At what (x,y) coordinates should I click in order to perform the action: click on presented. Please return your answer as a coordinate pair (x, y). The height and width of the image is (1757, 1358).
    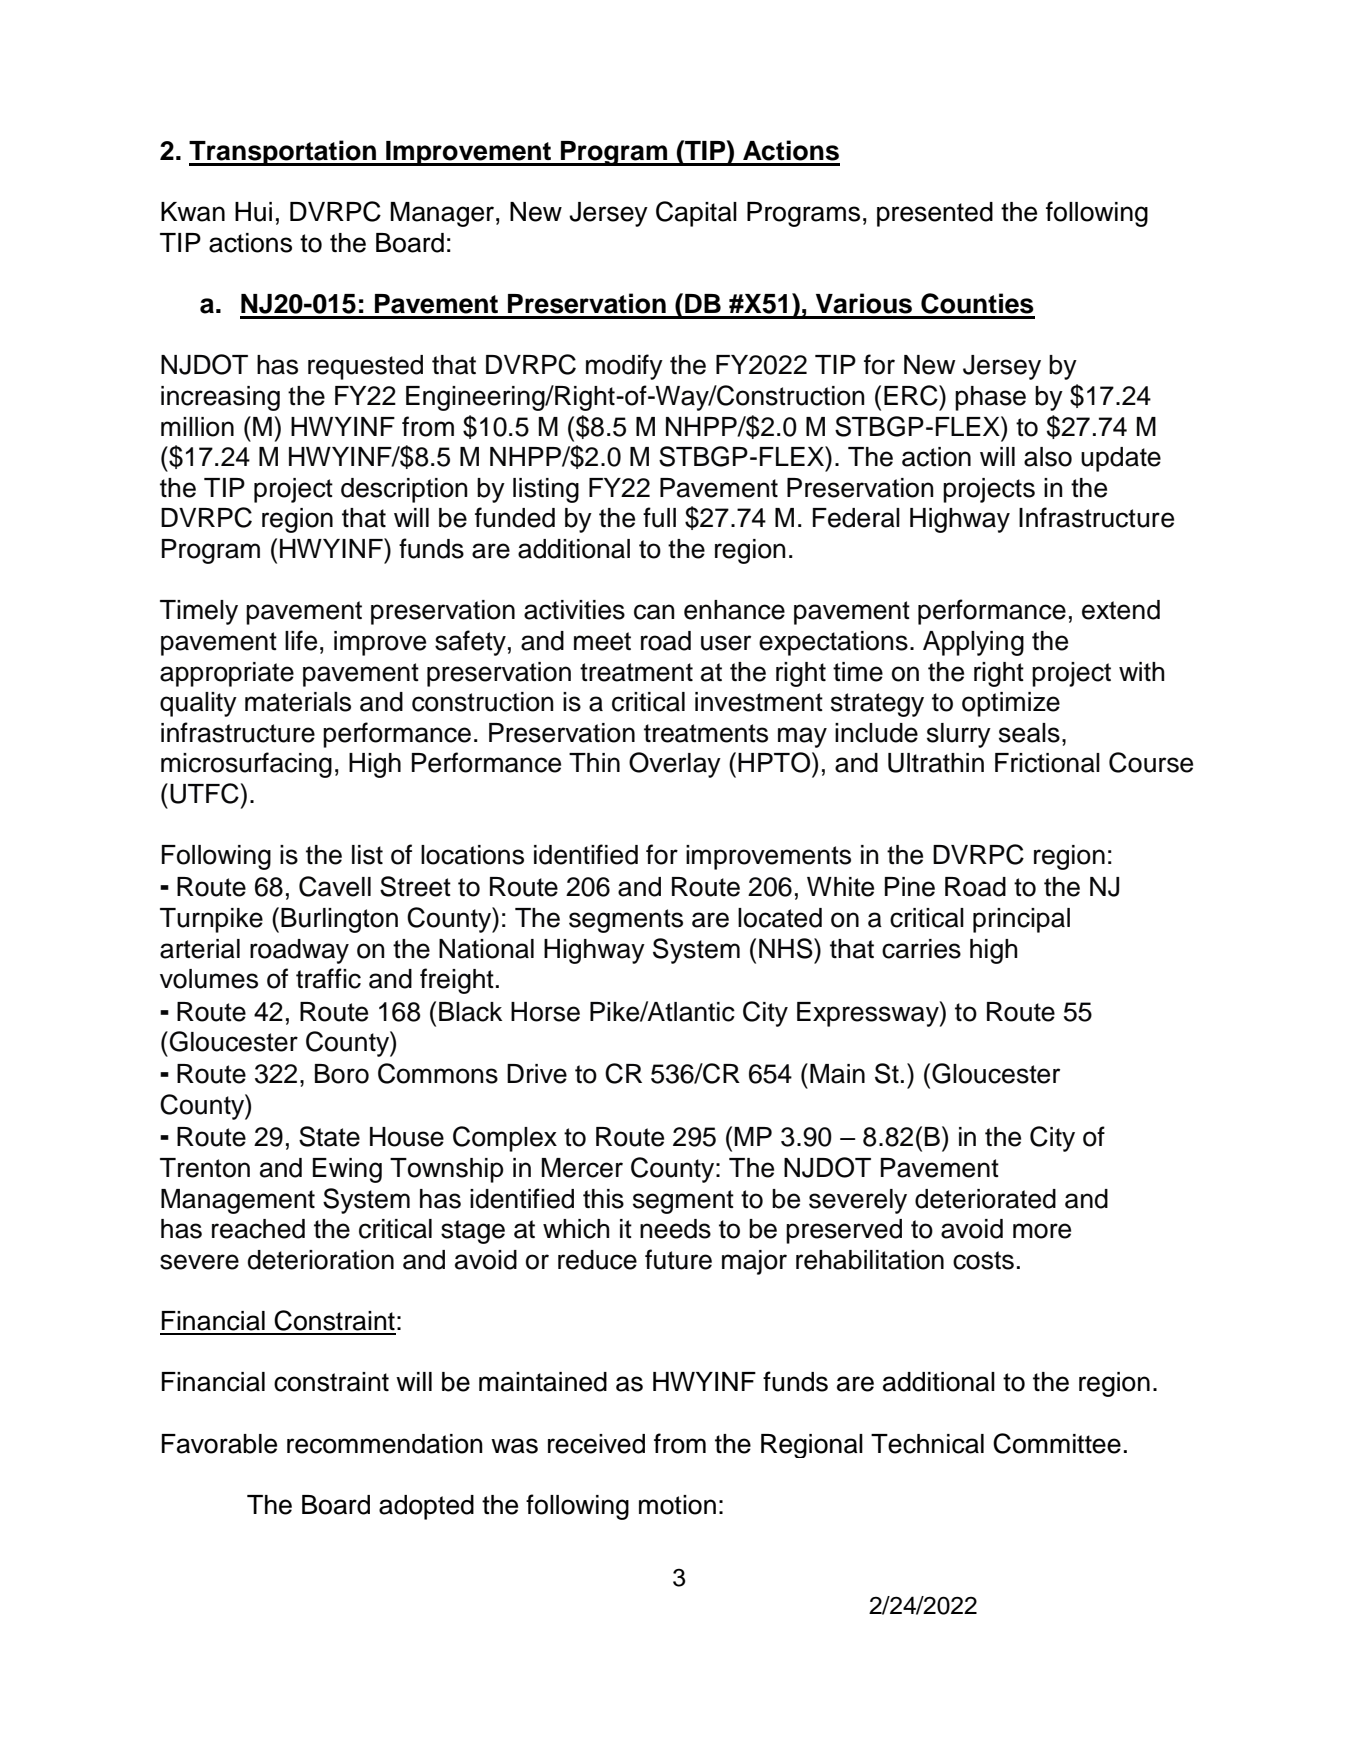
    Looking at the image, I should click on (935, 214).
